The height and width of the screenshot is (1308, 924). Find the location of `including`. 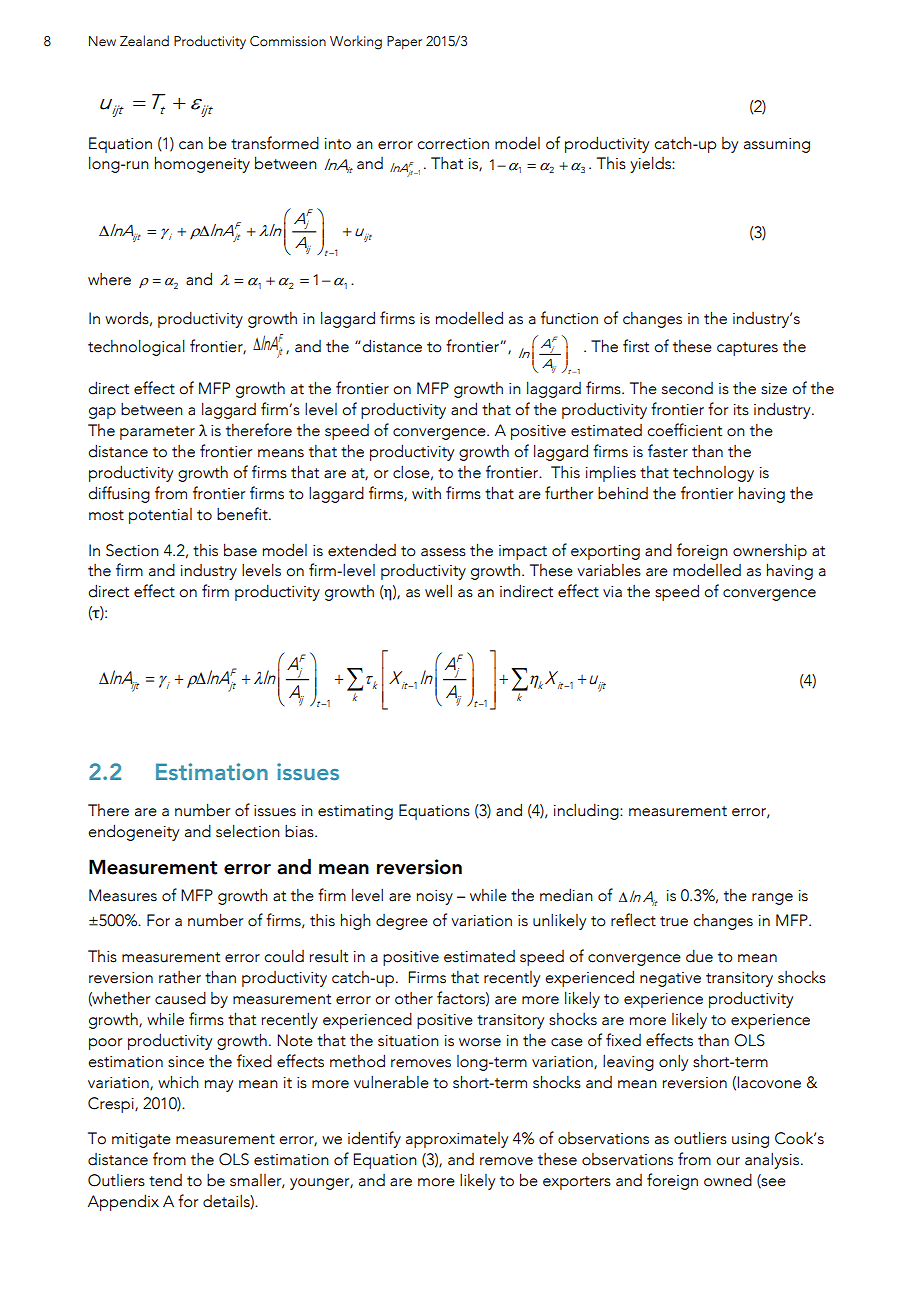

including is located at coordinates (587, 812).
